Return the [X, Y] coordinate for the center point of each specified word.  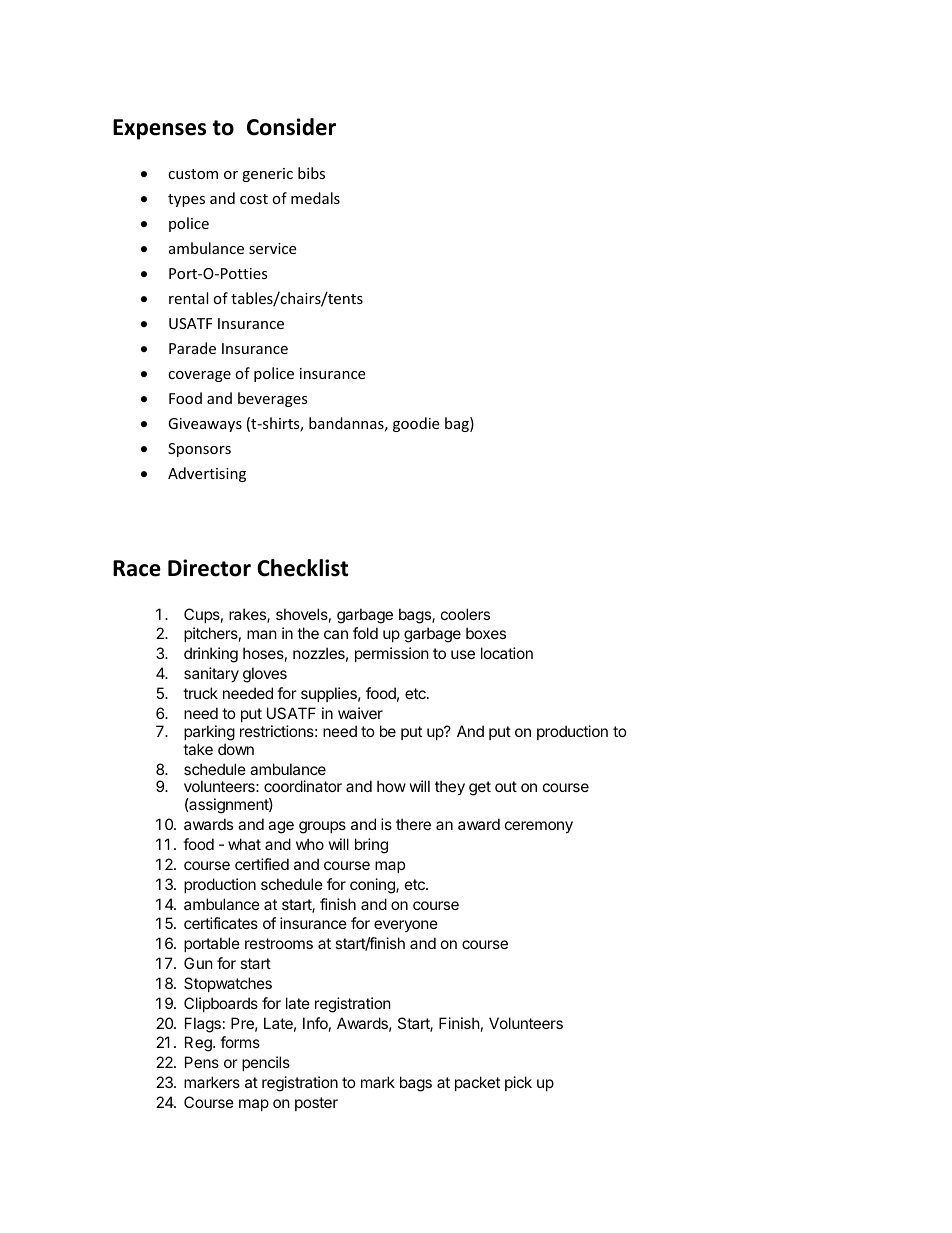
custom [193, 174]
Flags [203, 1025]
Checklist [302, 568]
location [507, 653]
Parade [192, 348]
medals [315, 198]
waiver [360, 713]
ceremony [539, 827]
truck [200, 693]
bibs [311, 173]
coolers [465, 614]
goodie [416, 424]
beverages [273, 399]
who [310, 844]
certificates [221, 923]
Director [209, 568]
